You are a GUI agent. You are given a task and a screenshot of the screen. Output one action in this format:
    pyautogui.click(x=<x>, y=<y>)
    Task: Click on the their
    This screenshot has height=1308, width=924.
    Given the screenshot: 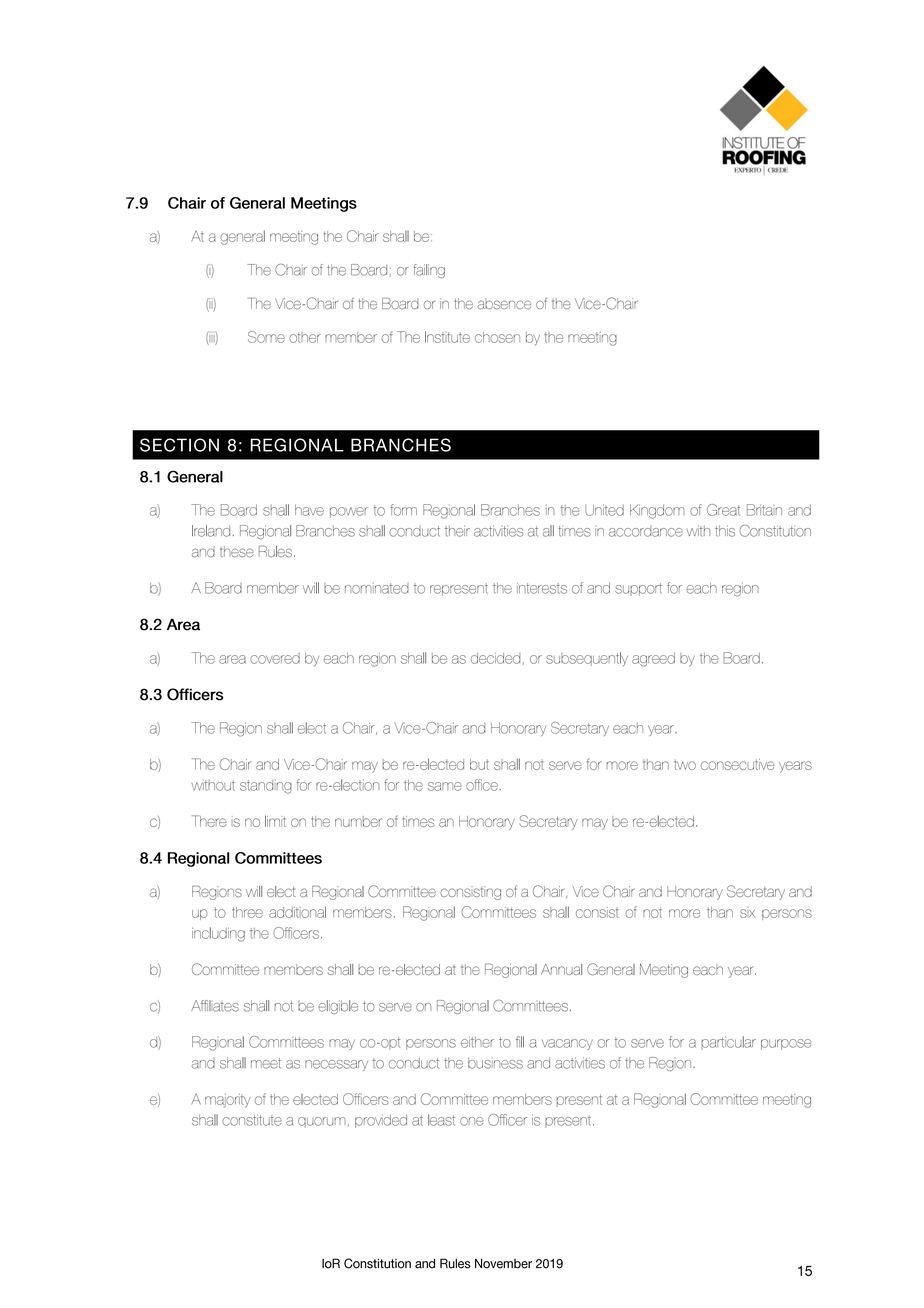 What is the action you would take?
    pyautogui.click(x=457, y=531)
